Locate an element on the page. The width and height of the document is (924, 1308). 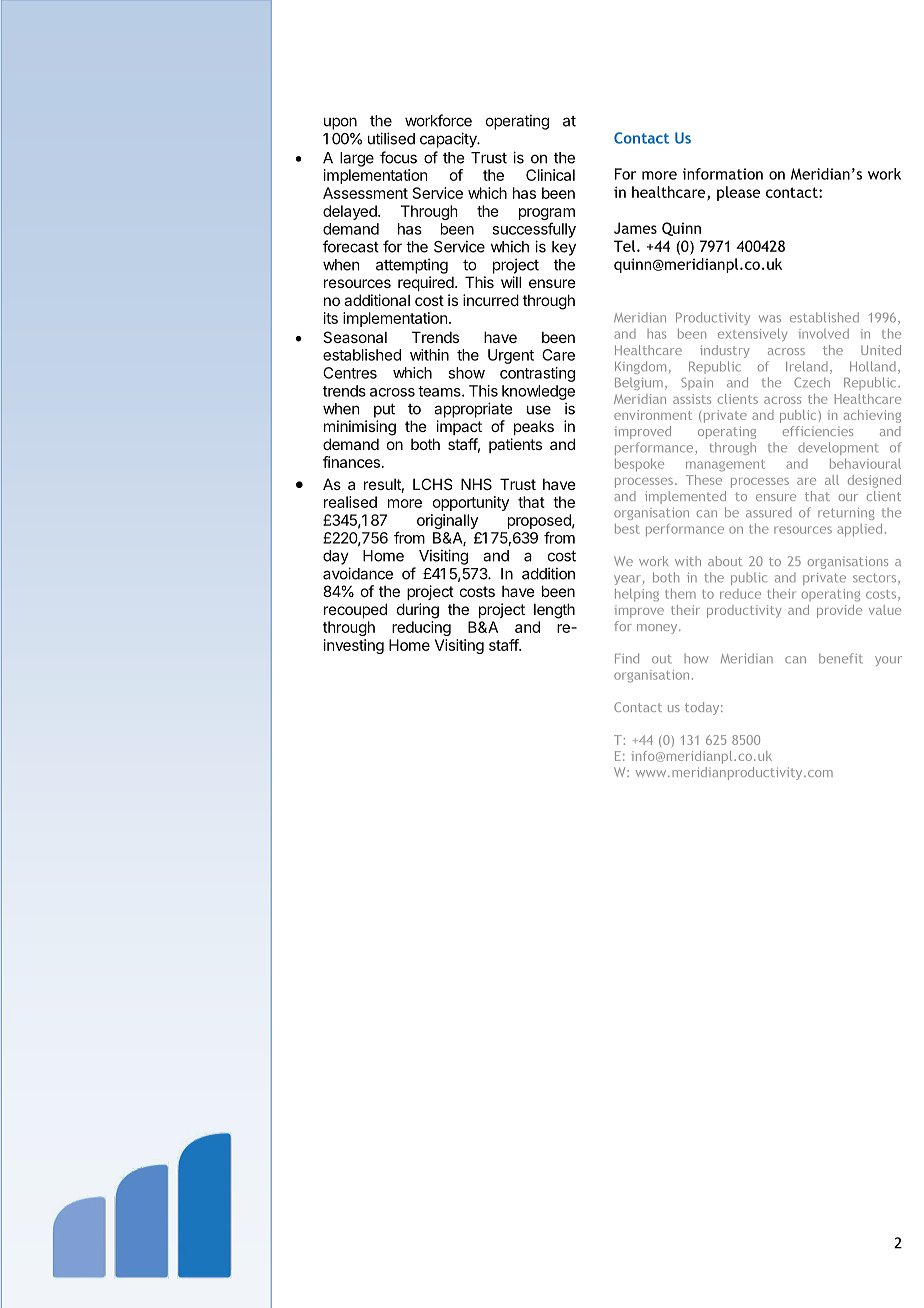
was is located at coordinates (770, 319).
